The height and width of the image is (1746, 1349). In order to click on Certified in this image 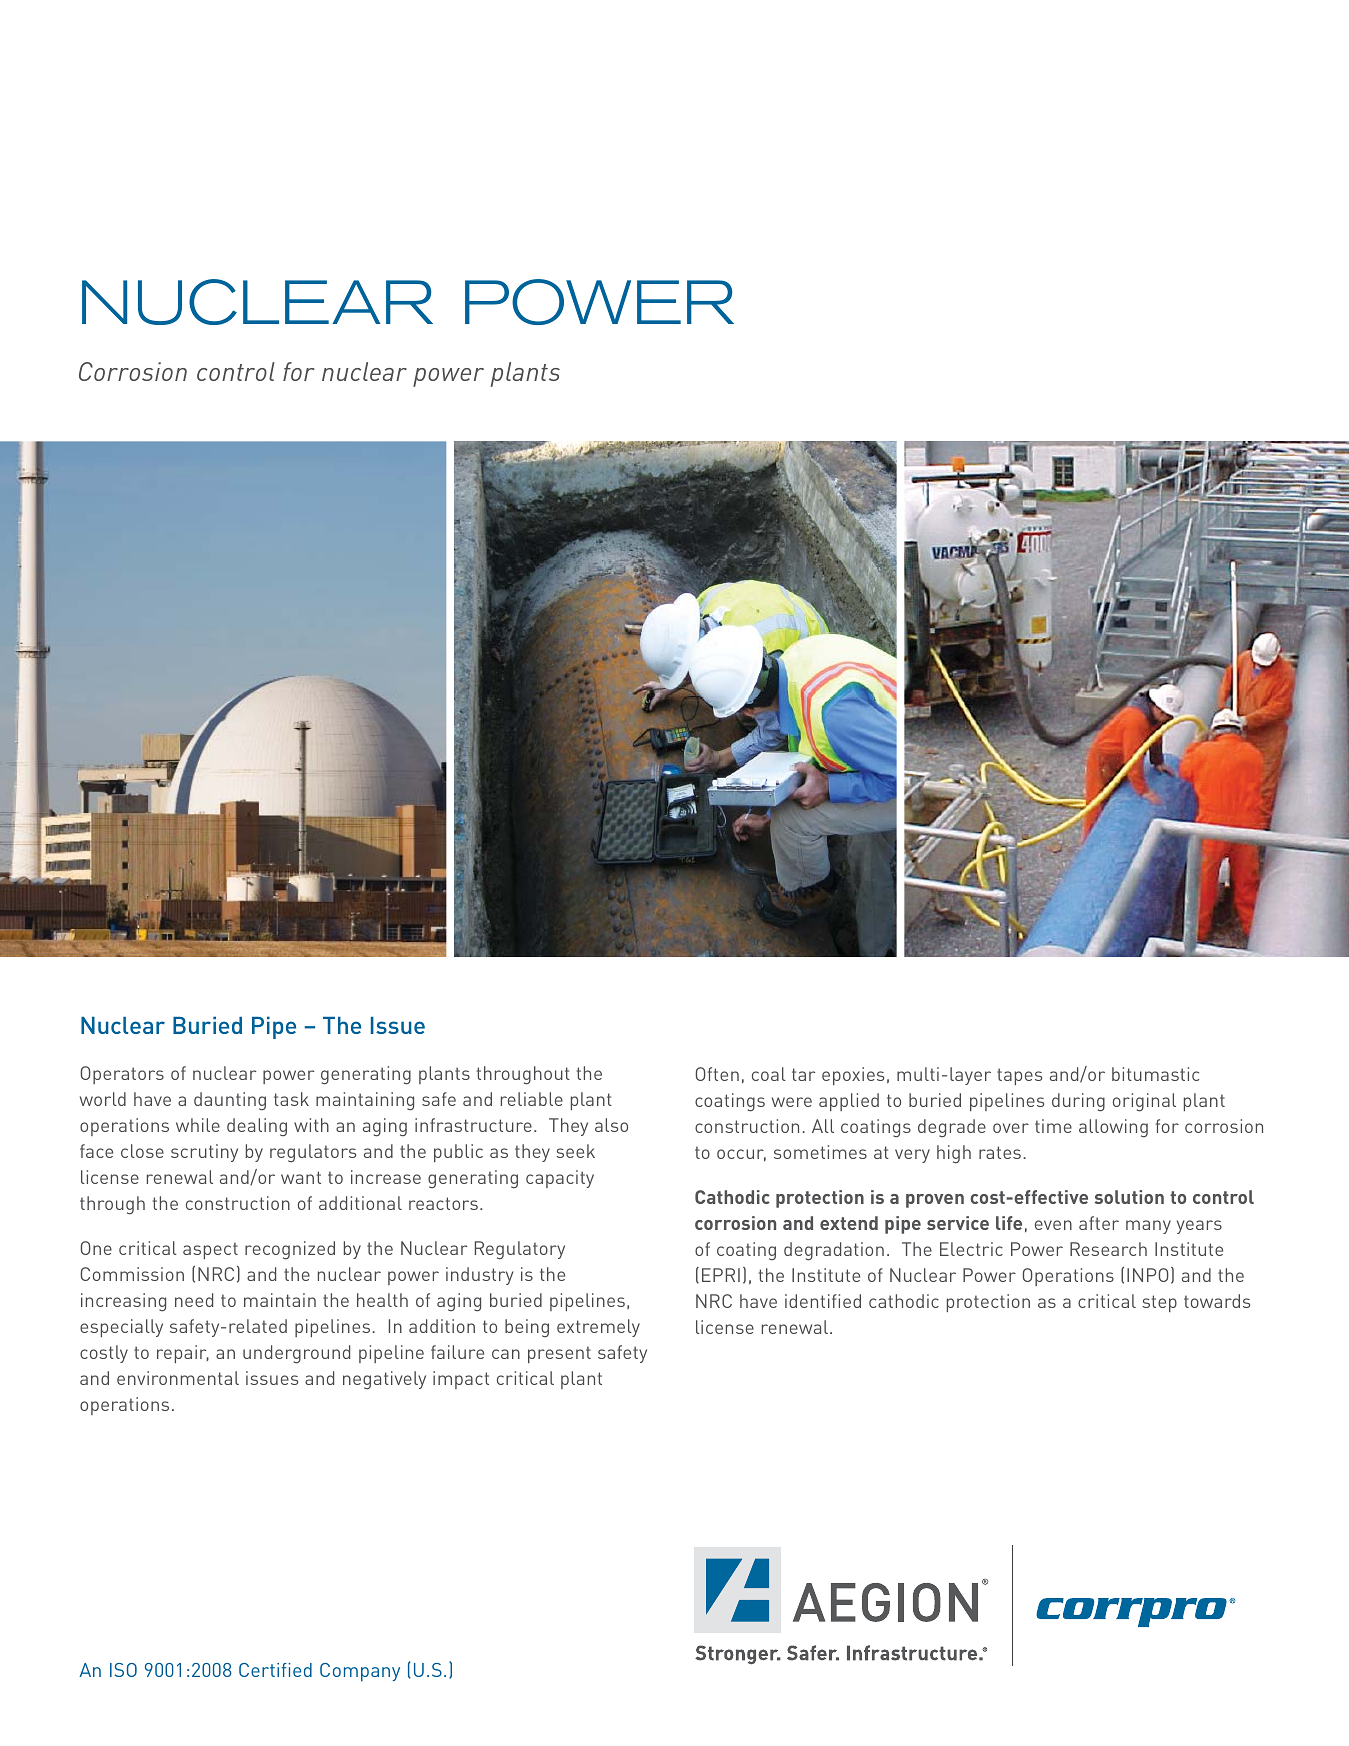, I will do `click(275, 1670)`.
